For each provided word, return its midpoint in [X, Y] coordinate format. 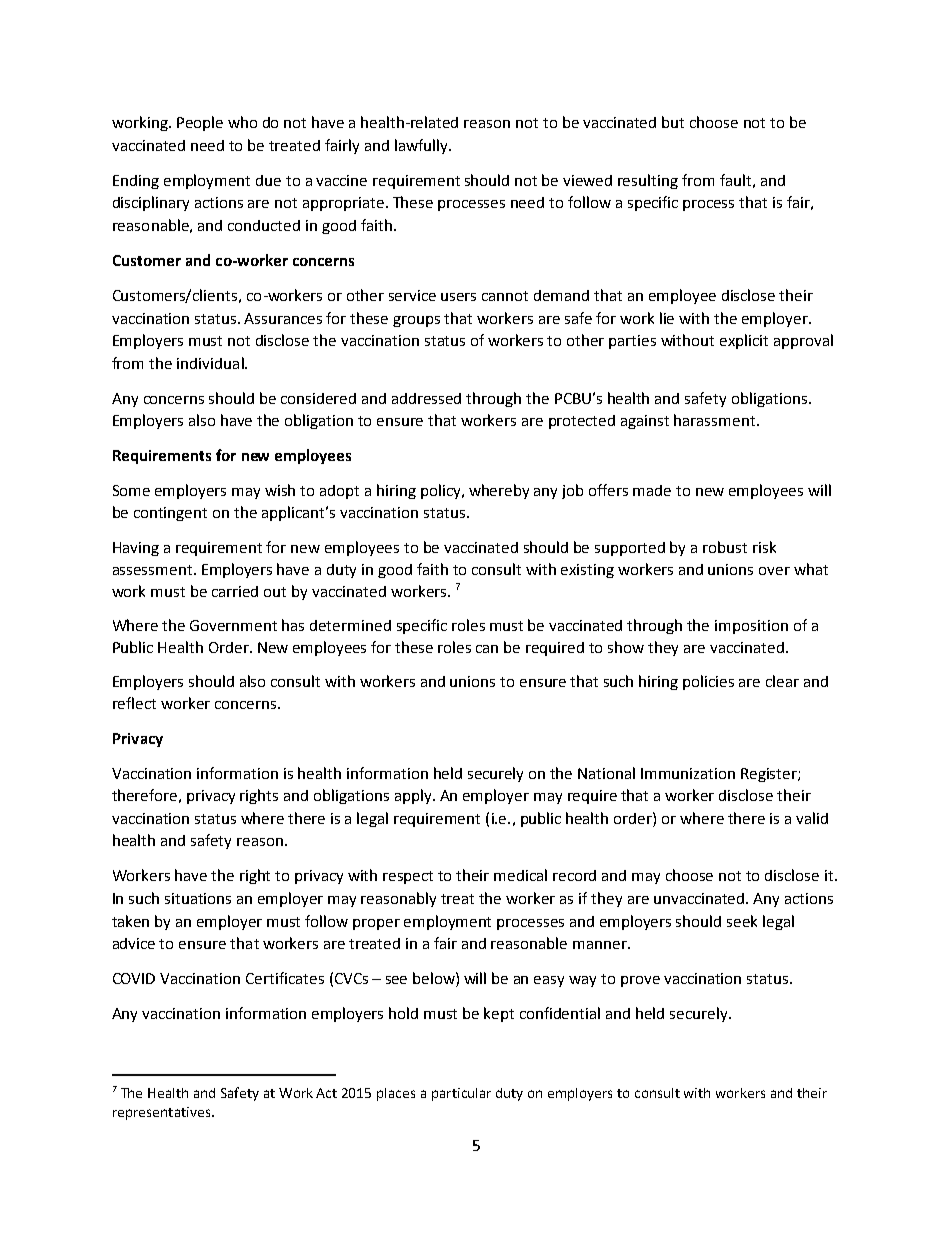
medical [520, 875]
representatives [161, 1113]
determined [350, 625]
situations [198, 898]
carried [235, 591]
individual [211, 363]
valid [812, 818]
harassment [716, 420]
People [200, 123]
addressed [426, 398]
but [673, 122]
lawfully [422, 146]
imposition [751, 627]
